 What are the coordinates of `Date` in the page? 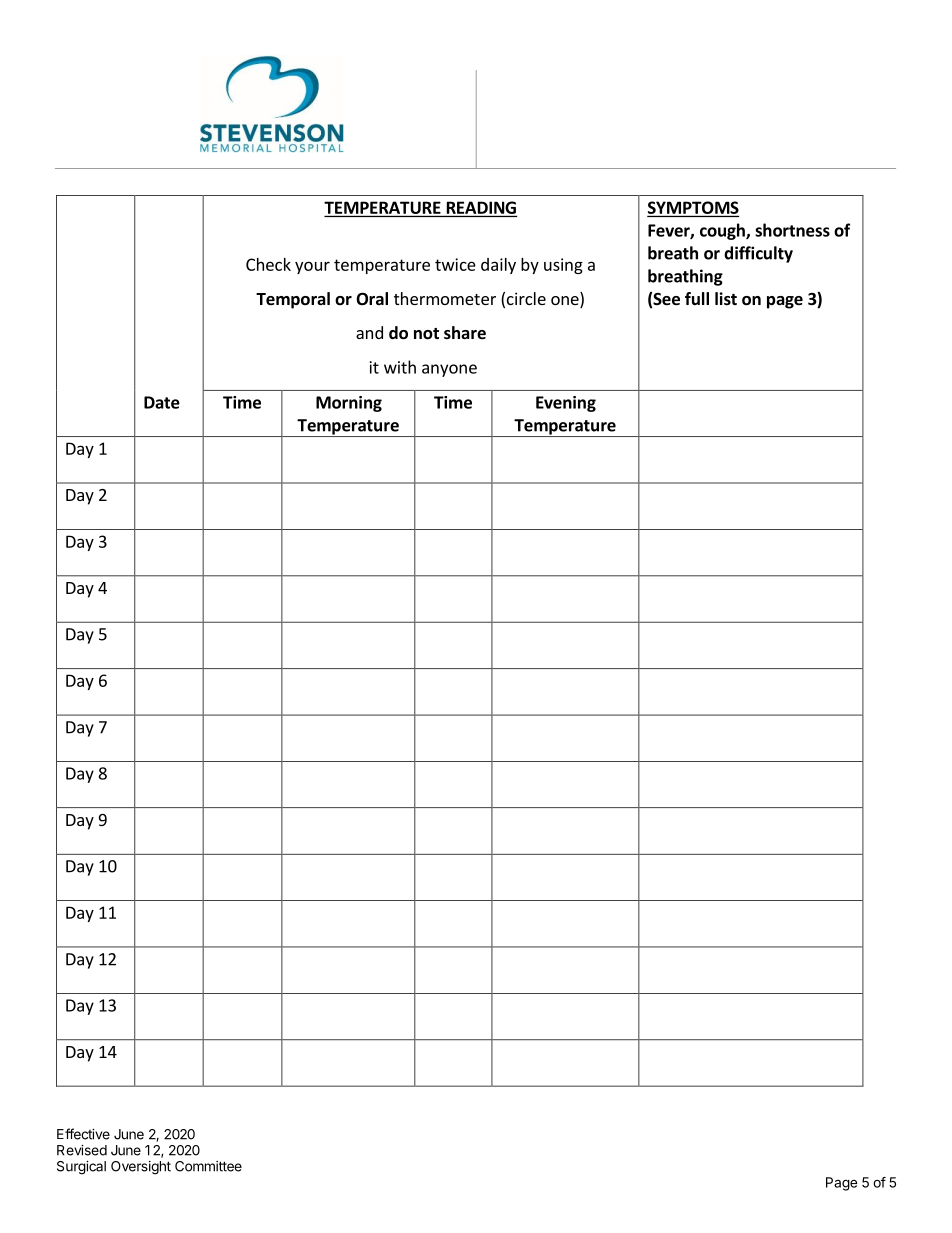 It's located at (162, 402).
